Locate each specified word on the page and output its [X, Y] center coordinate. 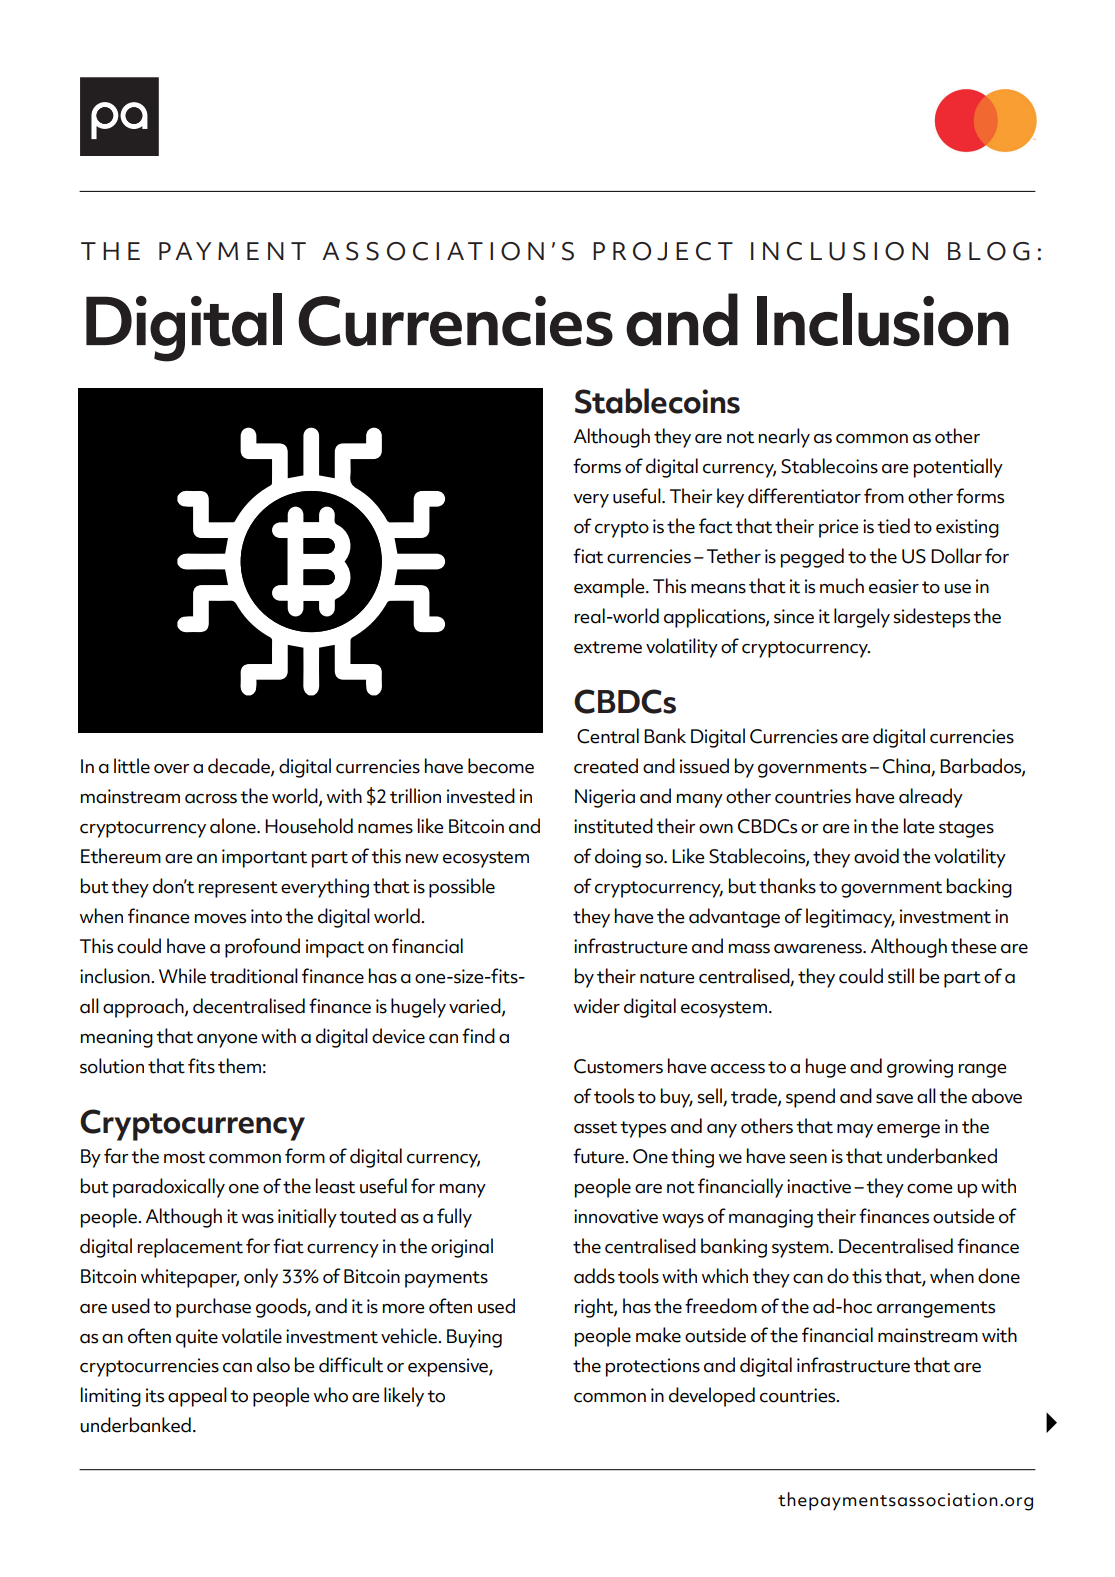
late [919, 826]
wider [597, 1006]
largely [862, 618]
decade [240, 767]
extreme [608, 647]
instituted [613, 826]
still [901, 976]
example [610, 588]
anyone [227, 1041]
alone [234, 826]
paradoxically [169, 1188]
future [599, 1156]
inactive [819, 1186]
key [730, 498]
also [273, 1365]
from [884, 496]
